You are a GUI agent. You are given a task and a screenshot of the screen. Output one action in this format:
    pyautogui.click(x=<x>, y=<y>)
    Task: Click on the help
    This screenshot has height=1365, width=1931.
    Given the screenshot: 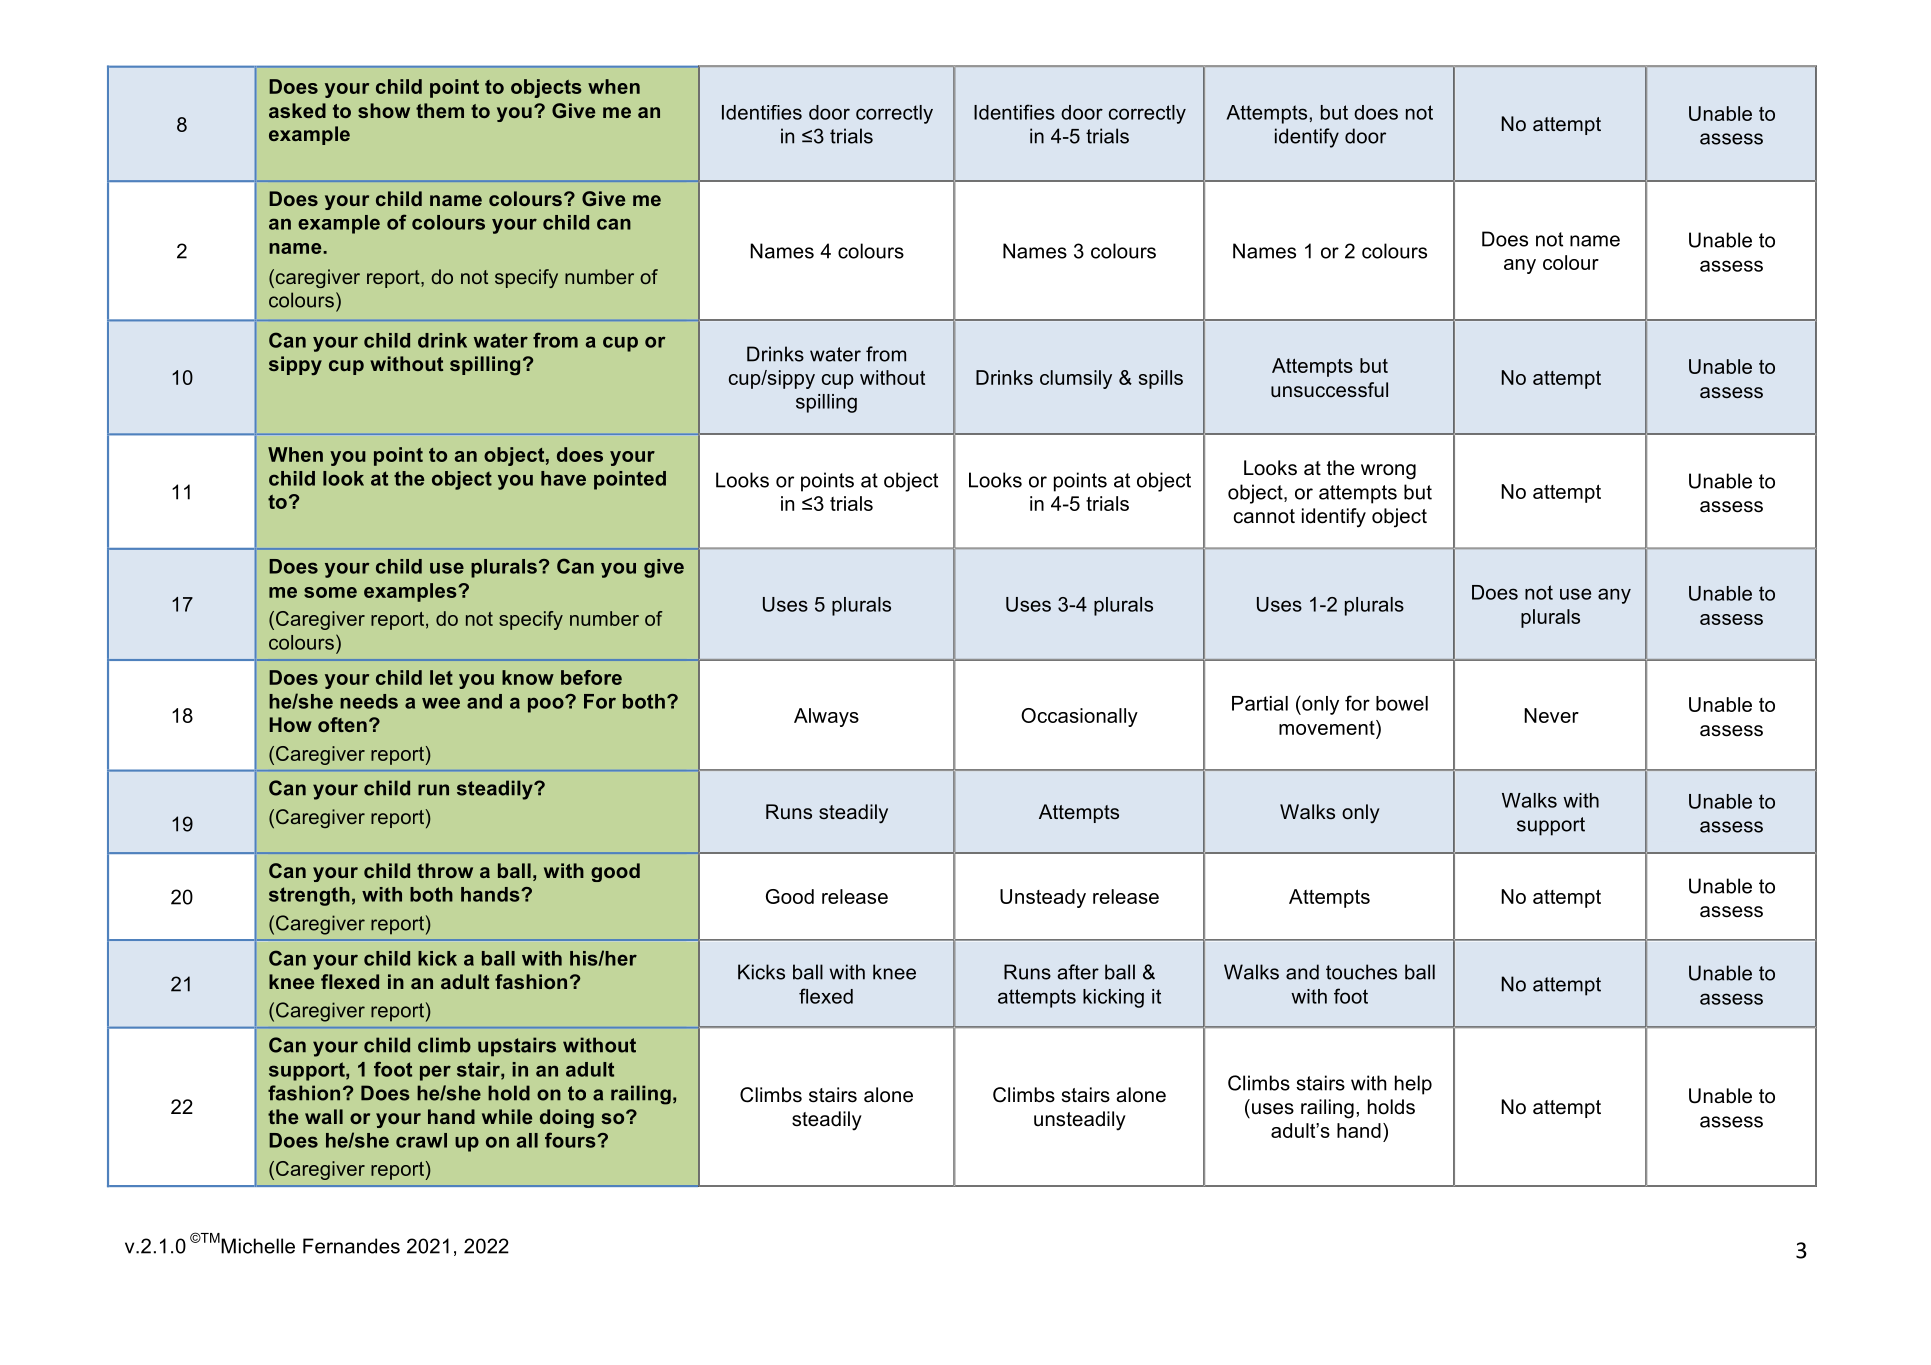 What is the action you would take?
    pyautogui.click(x=1413, y=1085)
